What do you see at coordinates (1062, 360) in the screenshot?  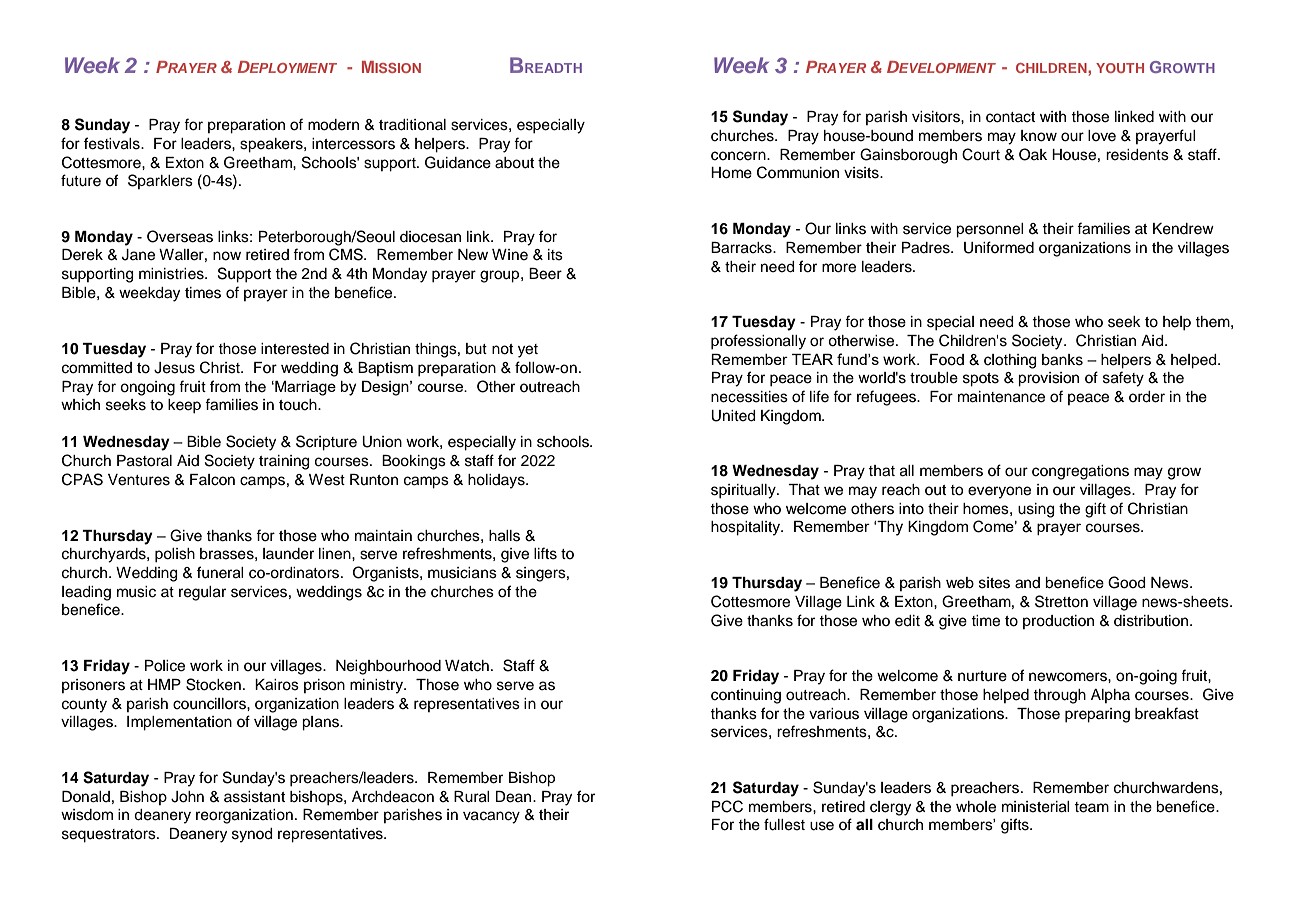 I see `banks` at bounding box center [1062, 360].
